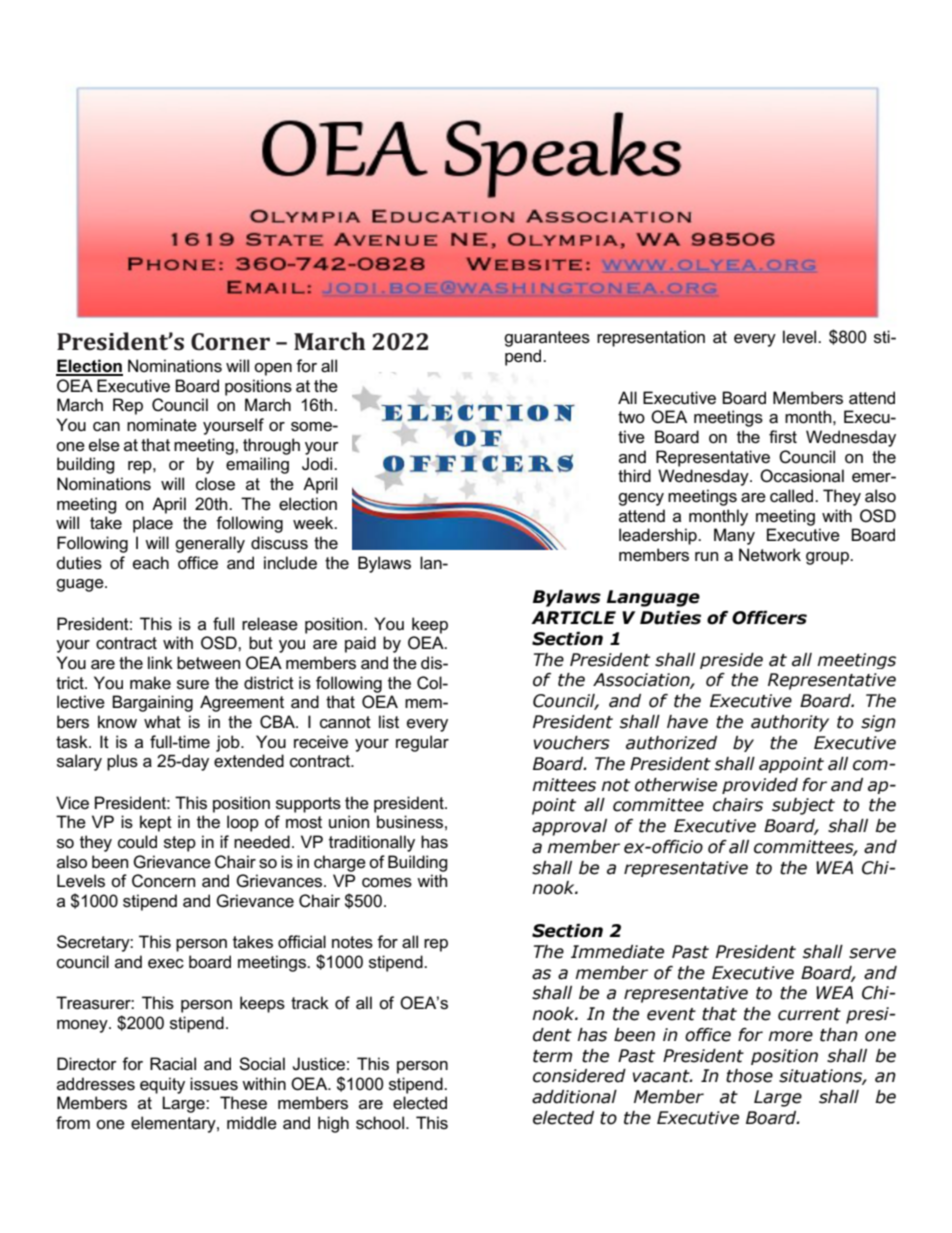 The image size is (952, 1233). Describe the element at coordinates (151, 563) in the screenshot. I see `each` at that location.
